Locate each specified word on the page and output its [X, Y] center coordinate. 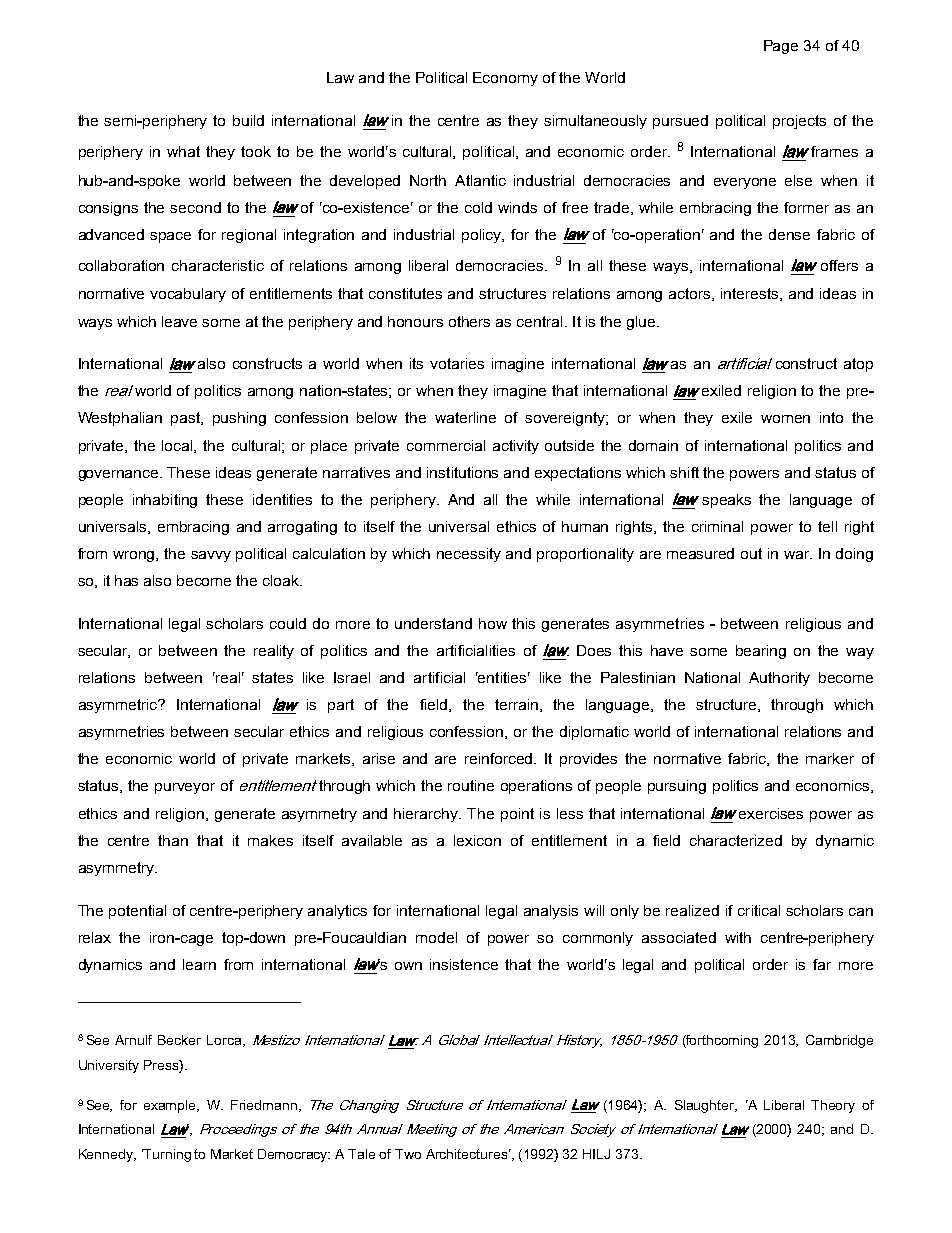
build [248, 120]
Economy [505, 79]
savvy [211, 556]
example [171, 1106]
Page [781, 47]
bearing [761, 652]
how [493, 623]
